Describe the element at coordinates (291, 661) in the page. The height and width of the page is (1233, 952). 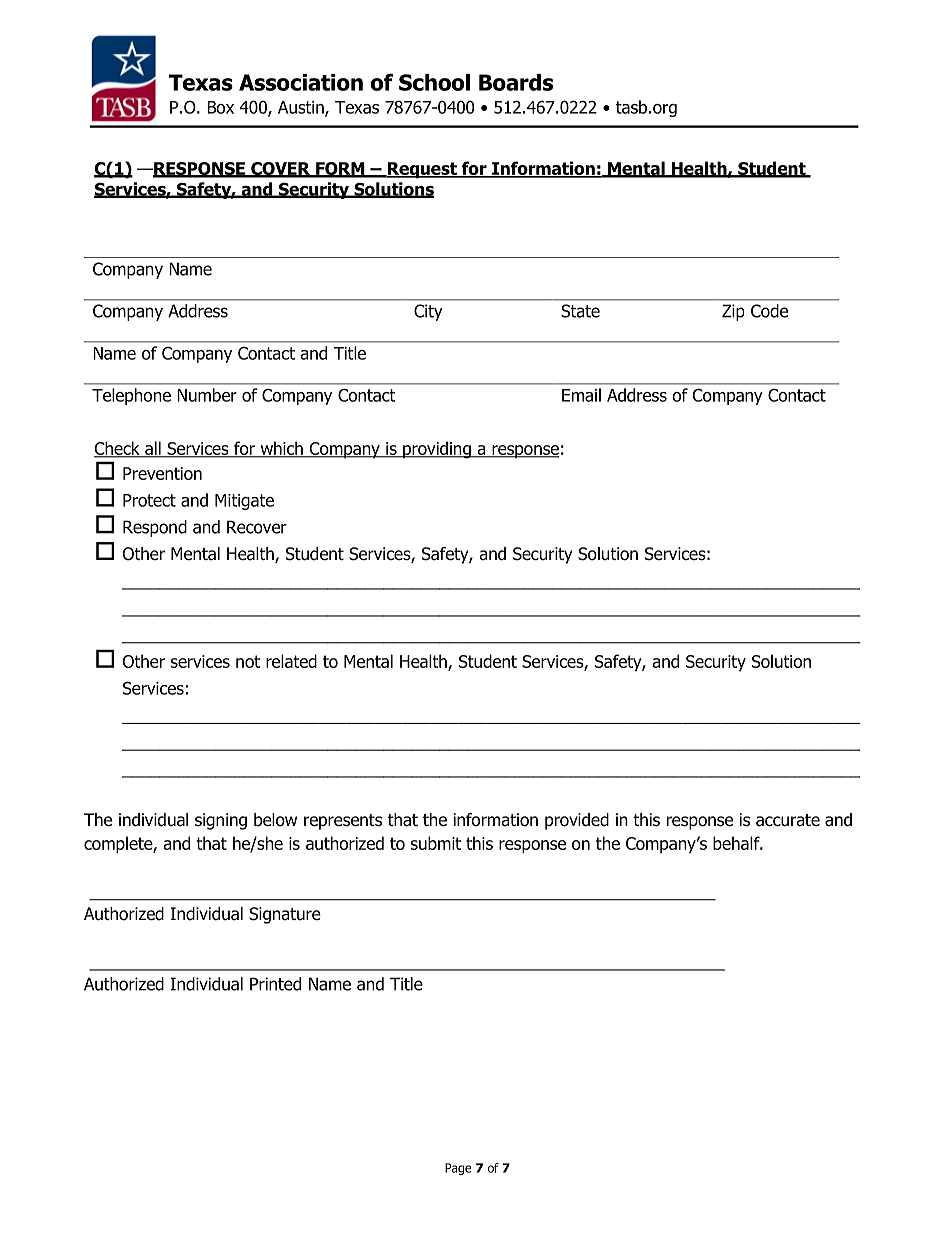
I see `related` at that location.
